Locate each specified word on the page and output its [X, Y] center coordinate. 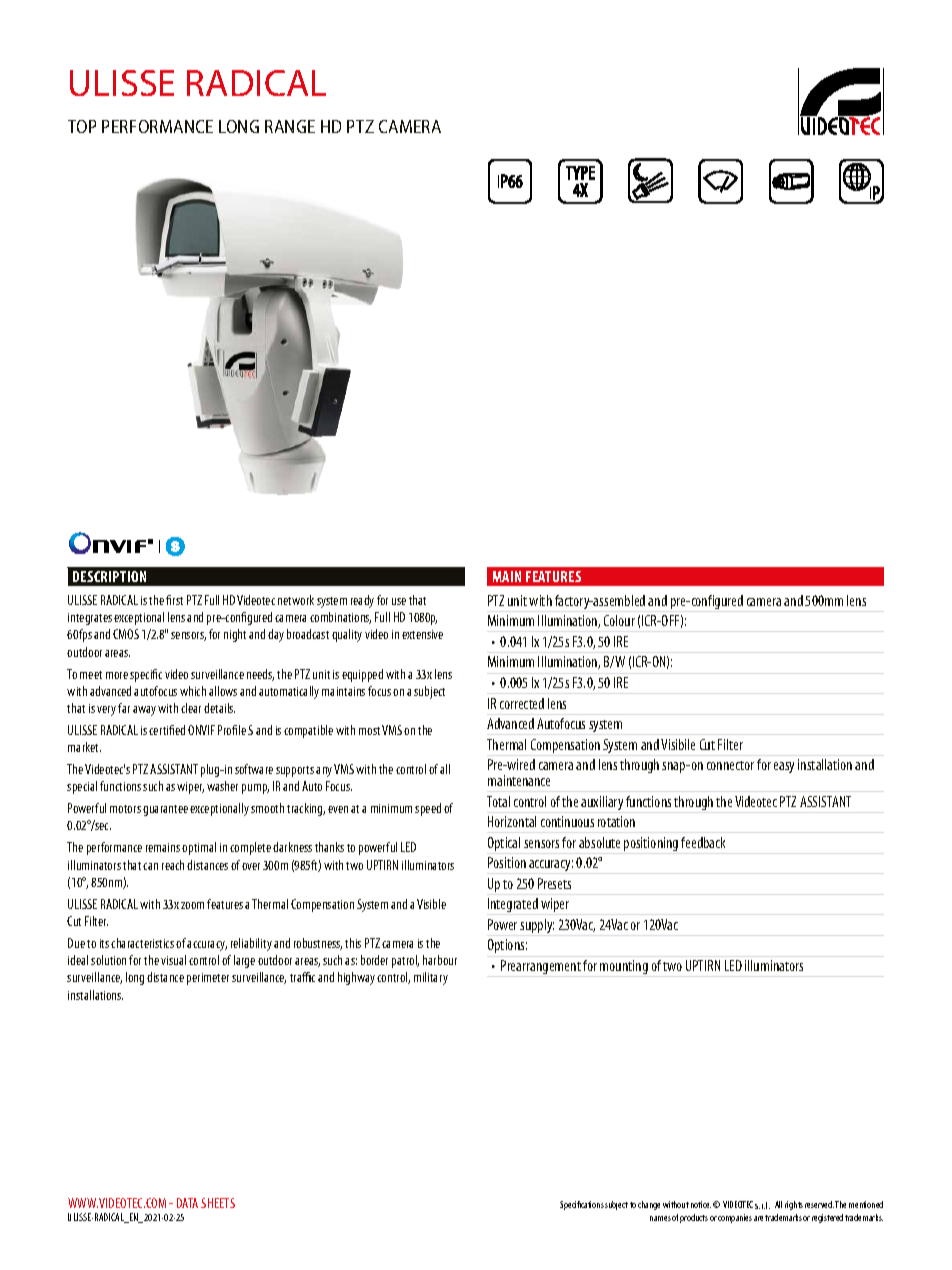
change [649, 1205]
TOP [82, 126]
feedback [703, 842]
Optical [504, 844]
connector [730, 765]
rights [794, 1205]
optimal [199, 848]
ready [362, 601]
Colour [619, 620]
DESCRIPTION [109, 576]
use [399, 601]
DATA [187, 1203]
